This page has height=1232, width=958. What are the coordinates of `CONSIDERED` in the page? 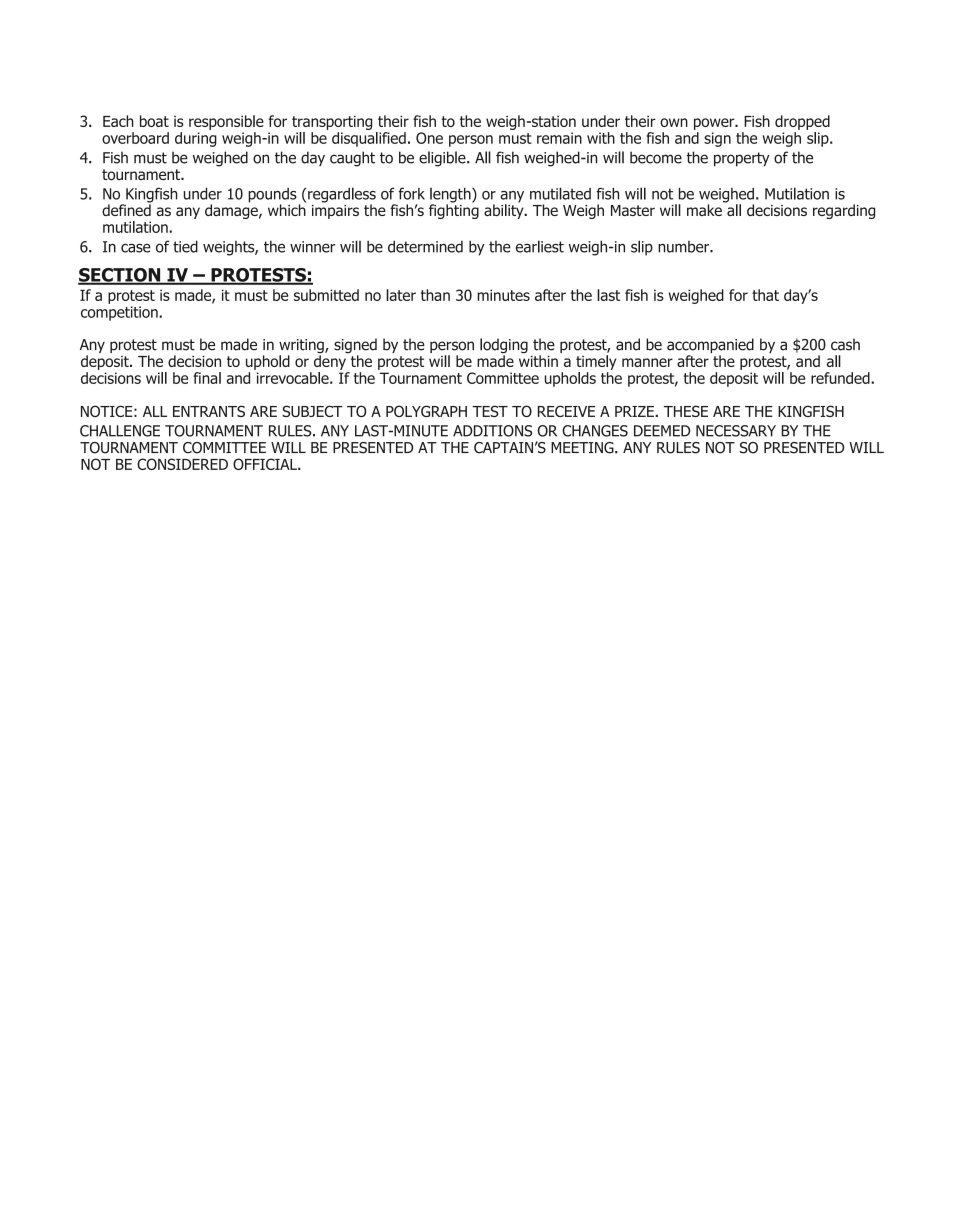 It's located at (182, 464).
